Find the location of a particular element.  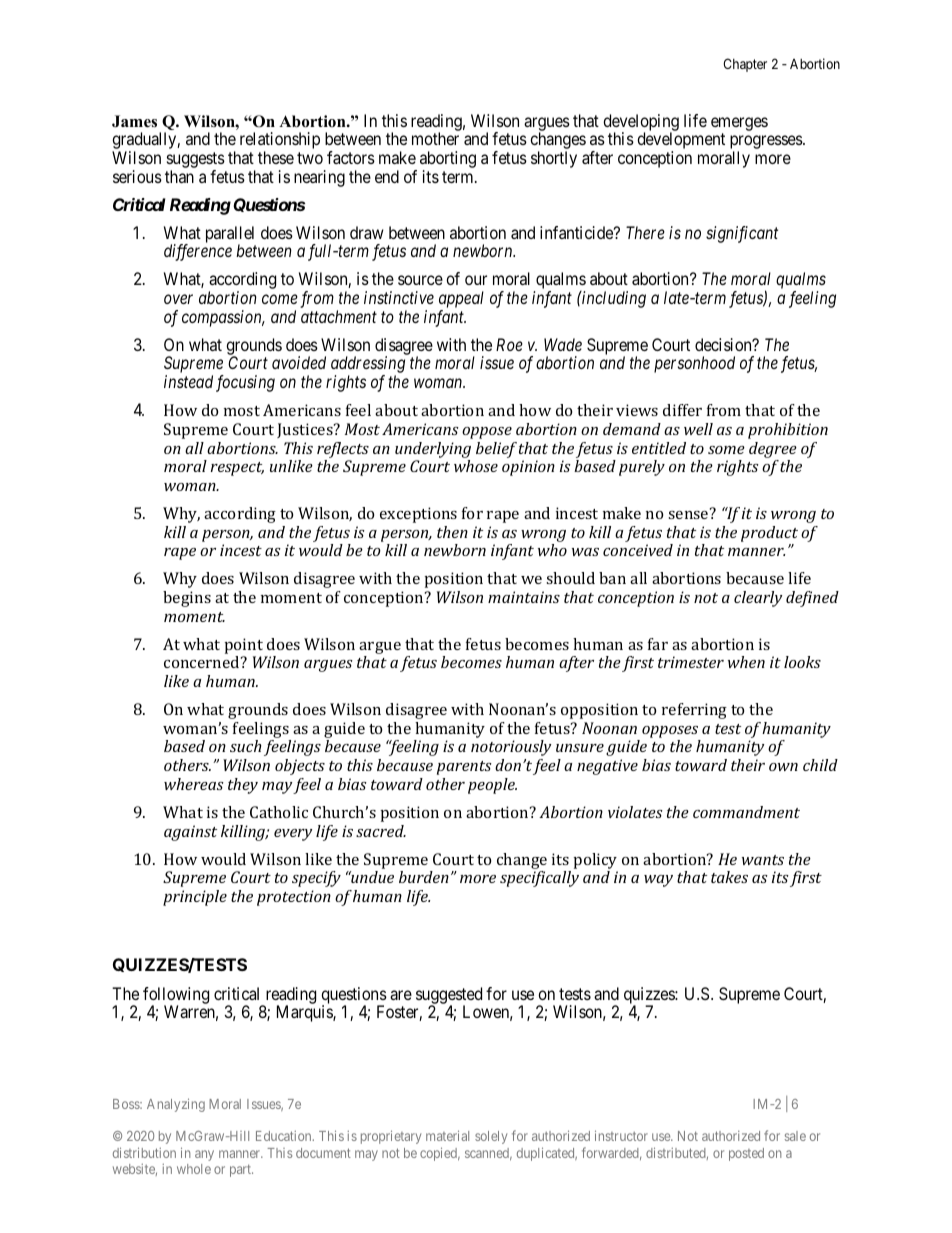

begins is located at coordinates (187, 599).
